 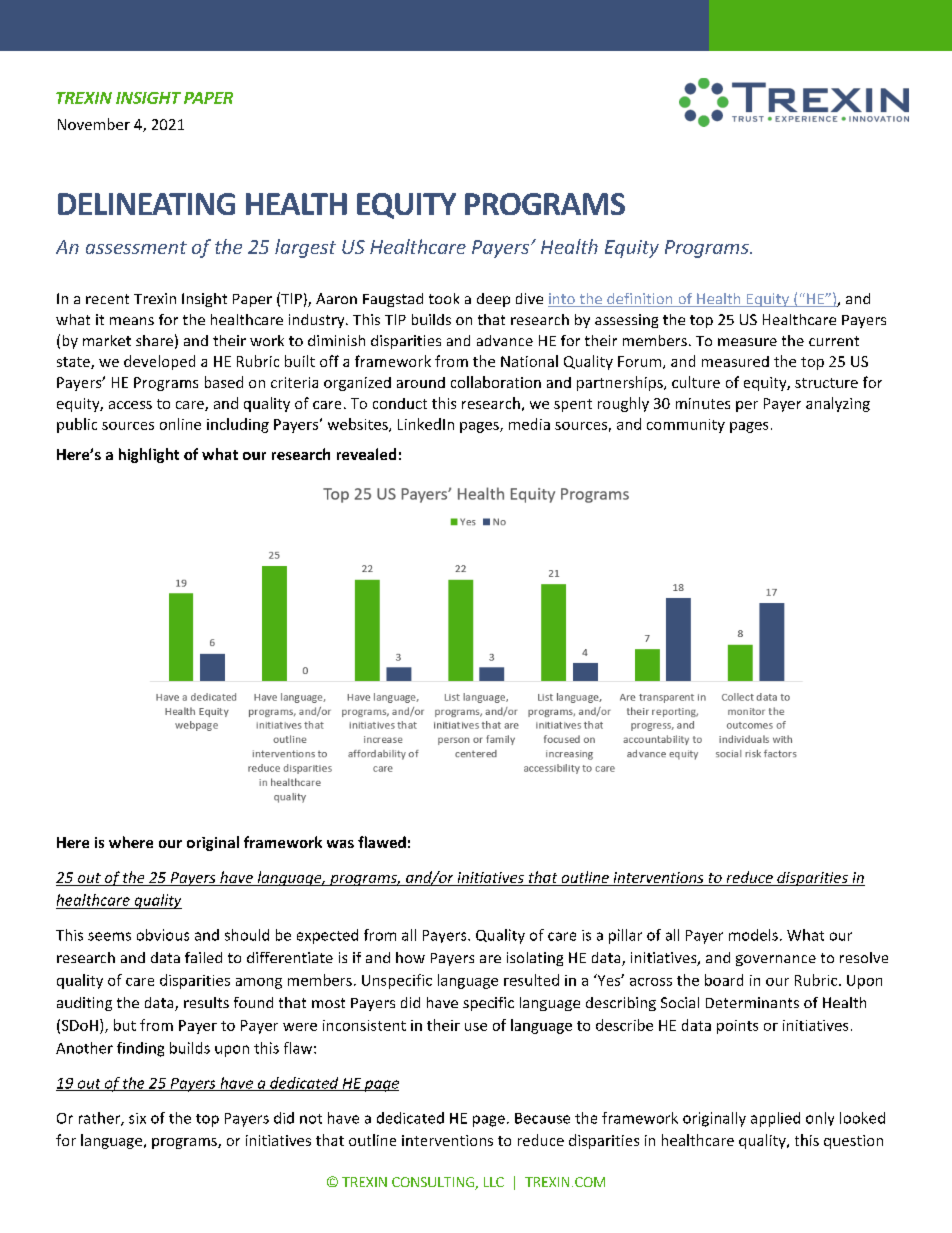 I want to click on online, so click(x=180, y=424).
